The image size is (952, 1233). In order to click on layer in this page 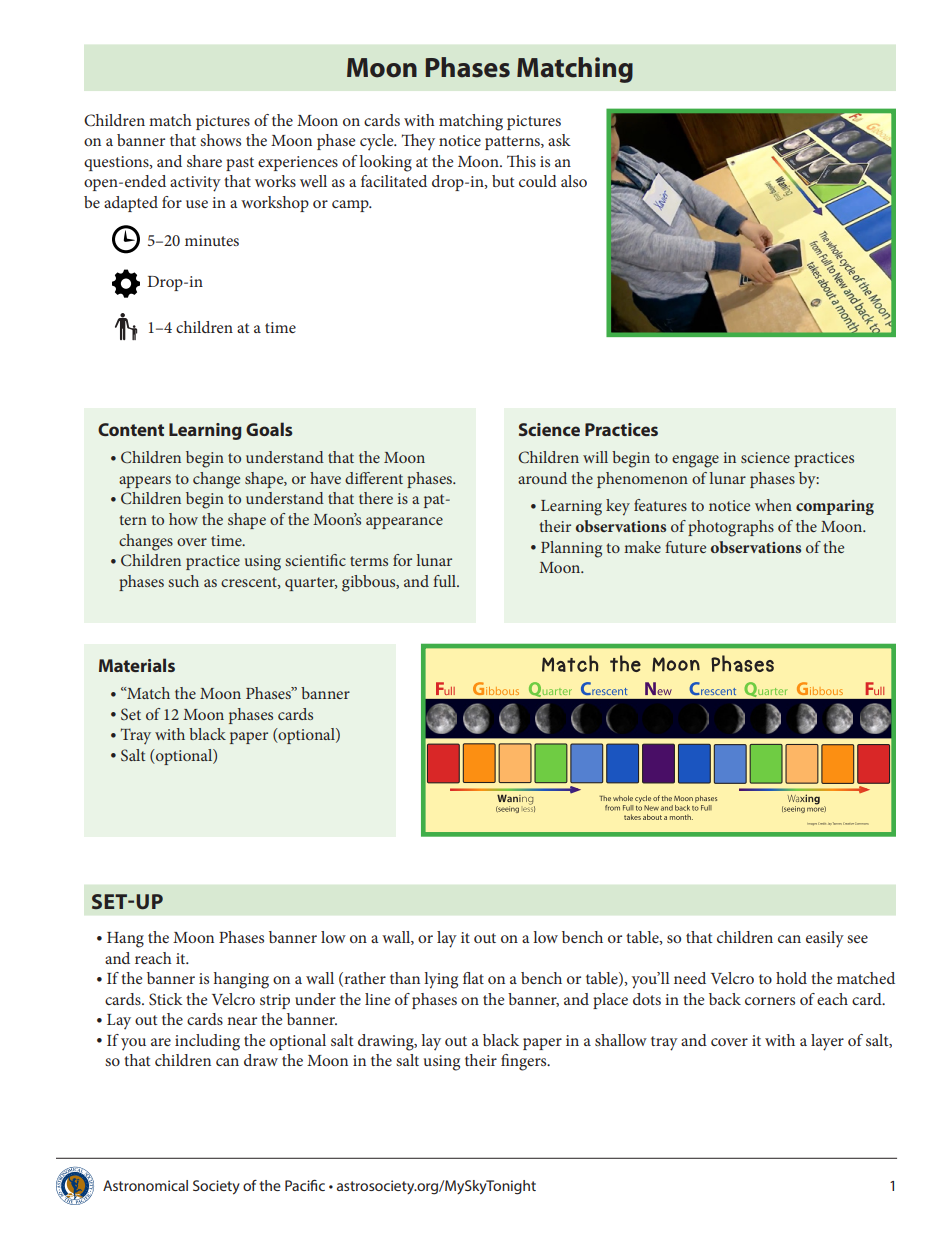, I will do `click(827, 1042)`.
